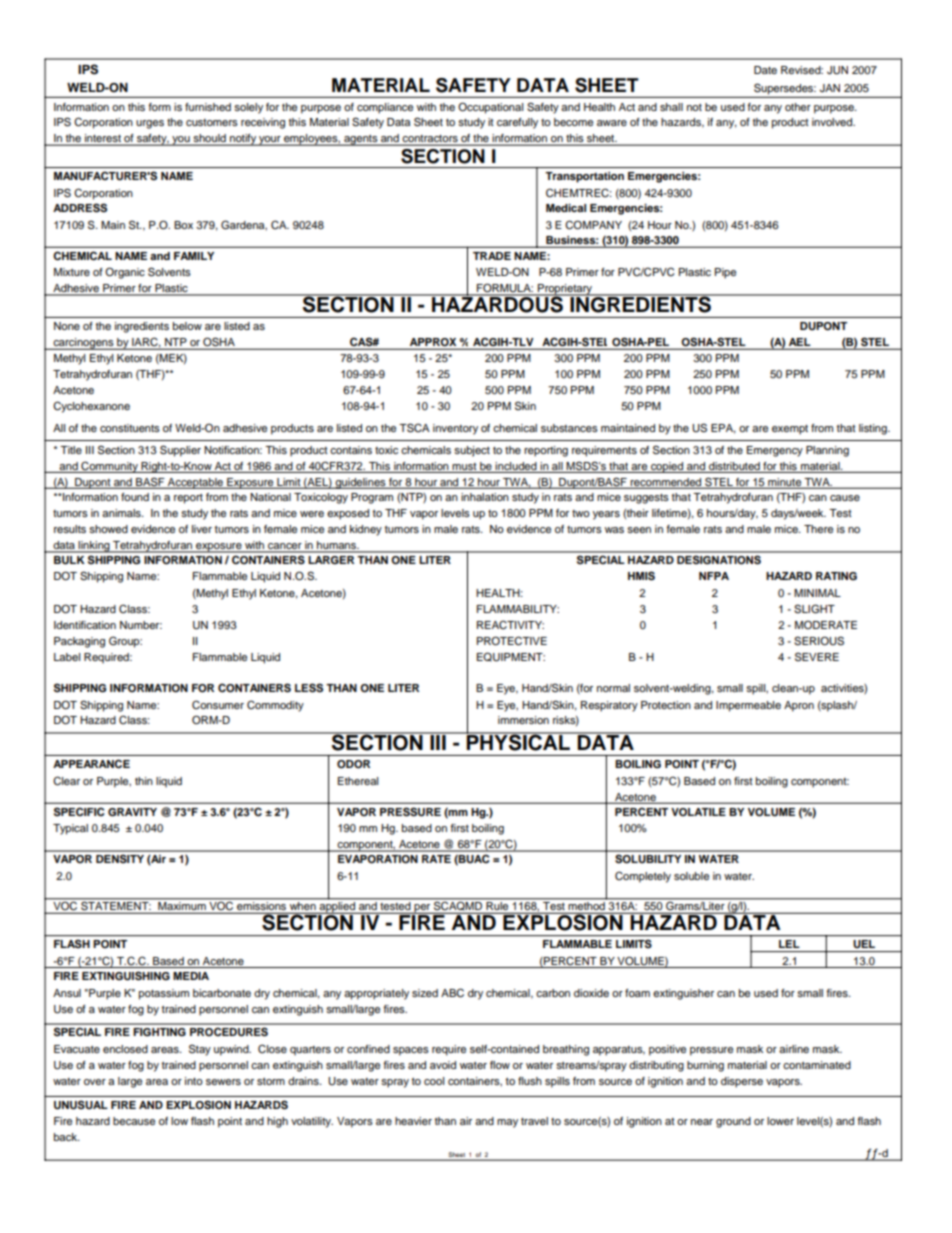 This document has height=1233, width=952. I want to click on soluble, so click(691, 876).
